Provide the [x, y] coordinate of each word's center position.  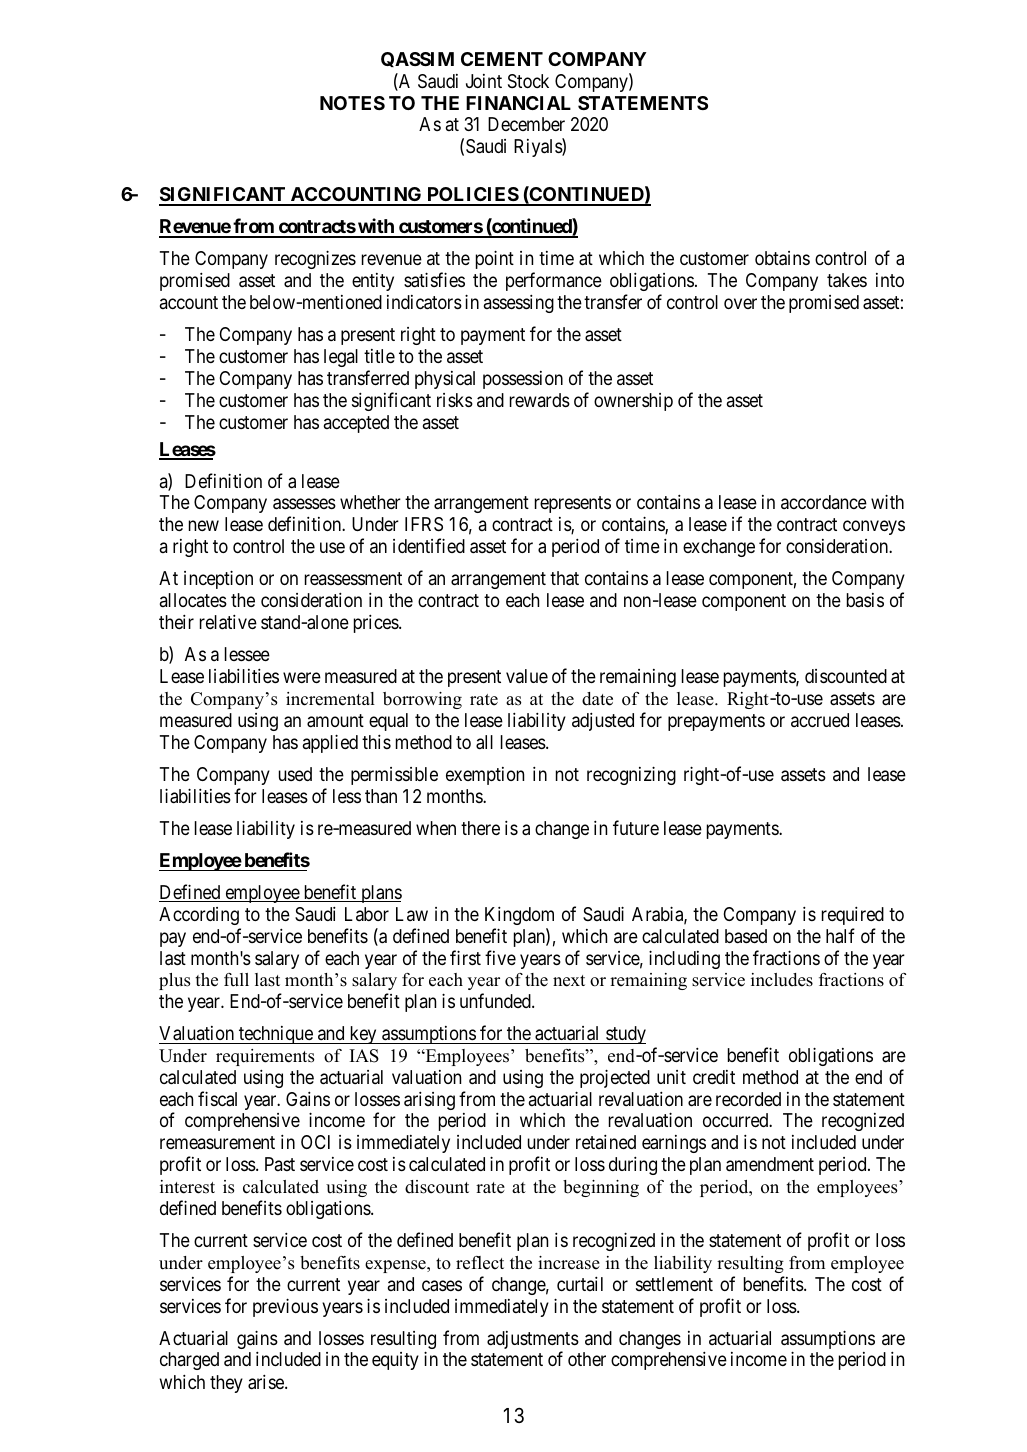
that [564, 578]
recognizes [315, 259]
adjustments [533, 1341]
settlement [674, 1284]
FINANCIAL [518, 103]
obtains [782, 258]
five [500, 957]
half [840, 936]
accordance [824, 502]
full [236, 980]
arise [267, 1382]
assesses [304, 504]
